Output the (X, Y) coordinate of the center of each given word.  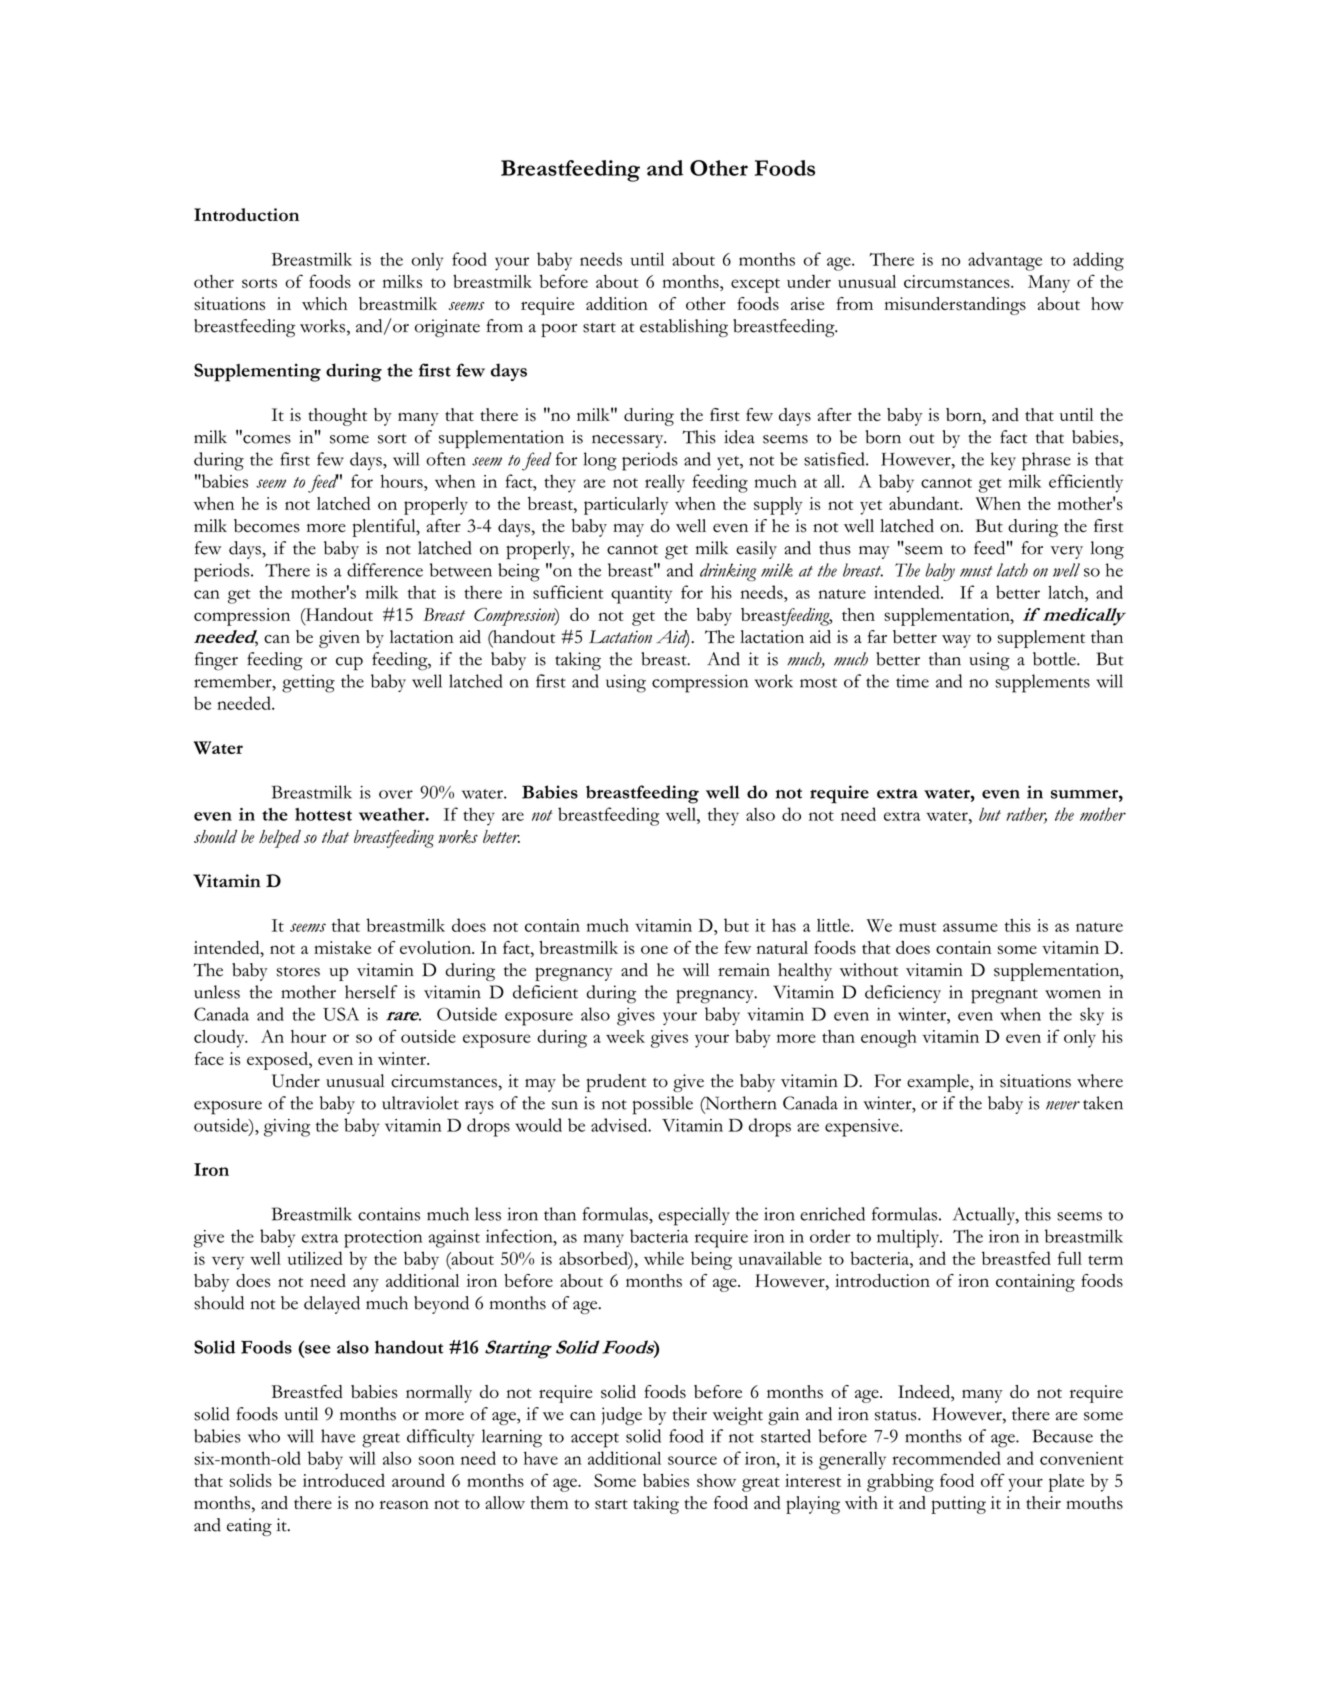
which (324, 303)
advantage (1005, 261)
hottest (323, 814)
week (625, 1036)
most (818, 683)
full (1070, 1258)
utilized (315, 1258)
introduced (344, 1480)
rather (1026, 815)
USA (341, 1014)
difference (385, 570)
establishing (684, 328)
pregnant (1004, 996)
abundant (925, 503)
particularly (626, 506)
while (664, 1258)
